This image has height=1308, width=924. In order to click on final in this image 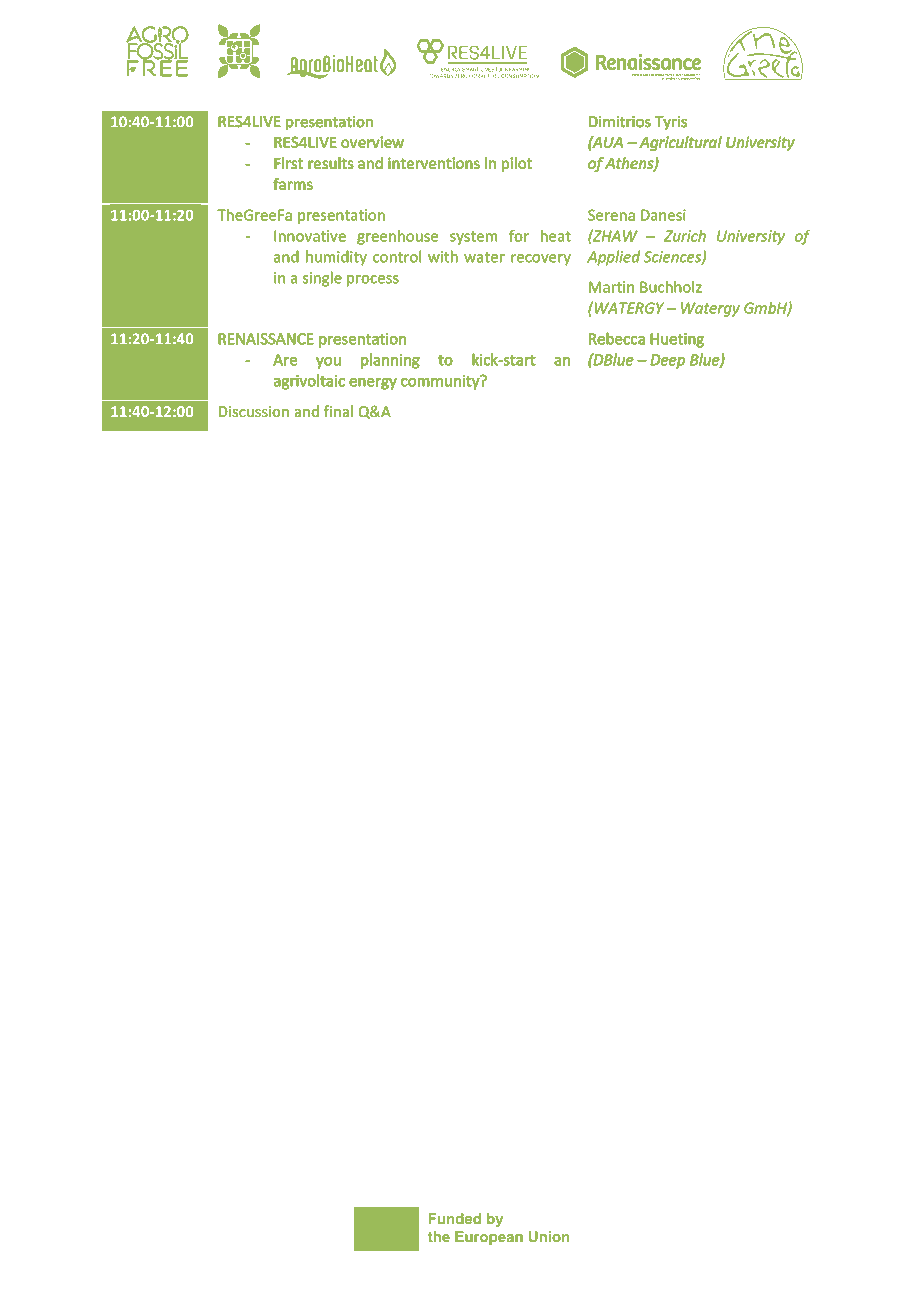, I will do `click(338, 411)`.
